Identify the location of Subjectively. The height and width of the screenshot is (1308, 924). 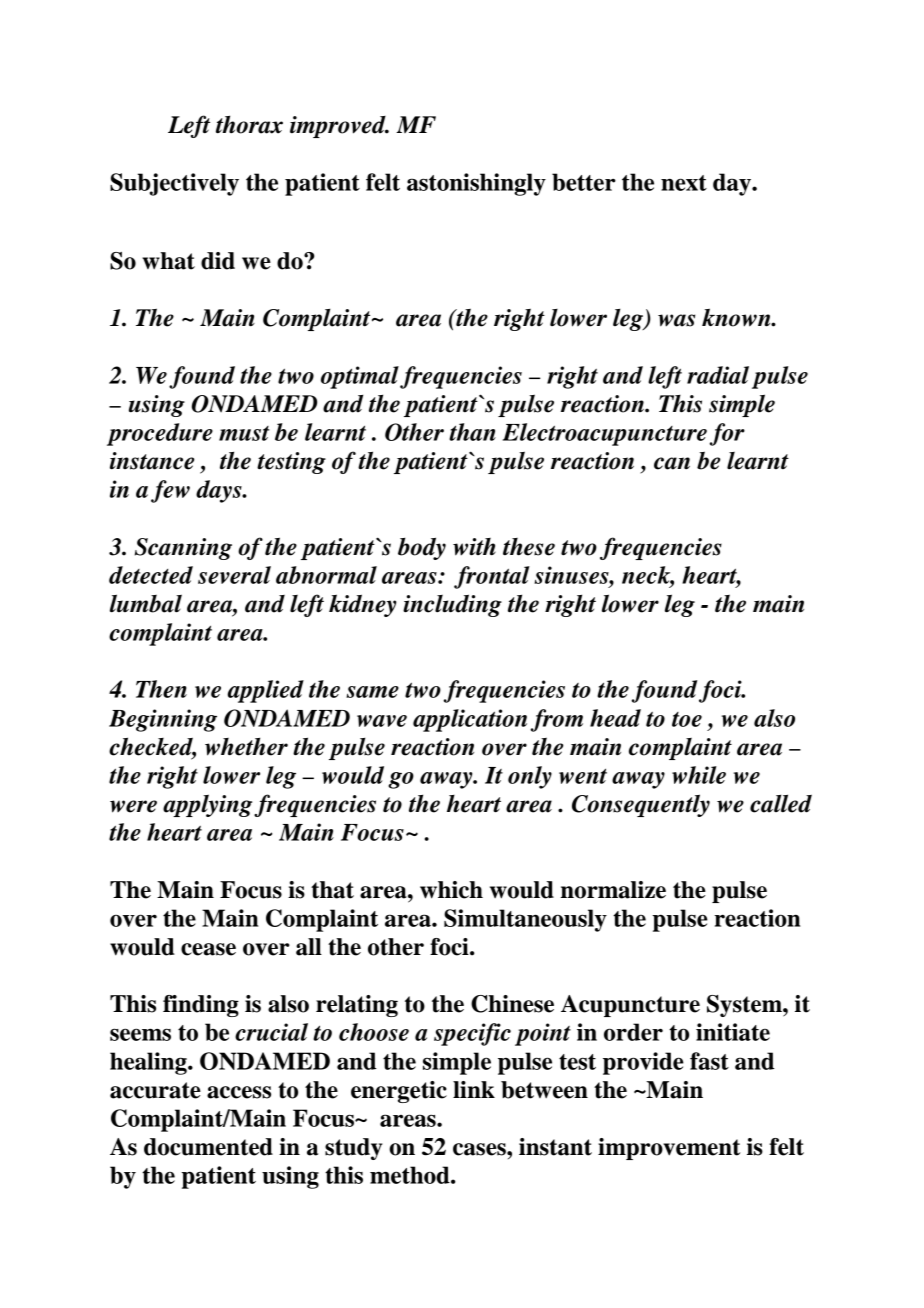
(174, 184).
